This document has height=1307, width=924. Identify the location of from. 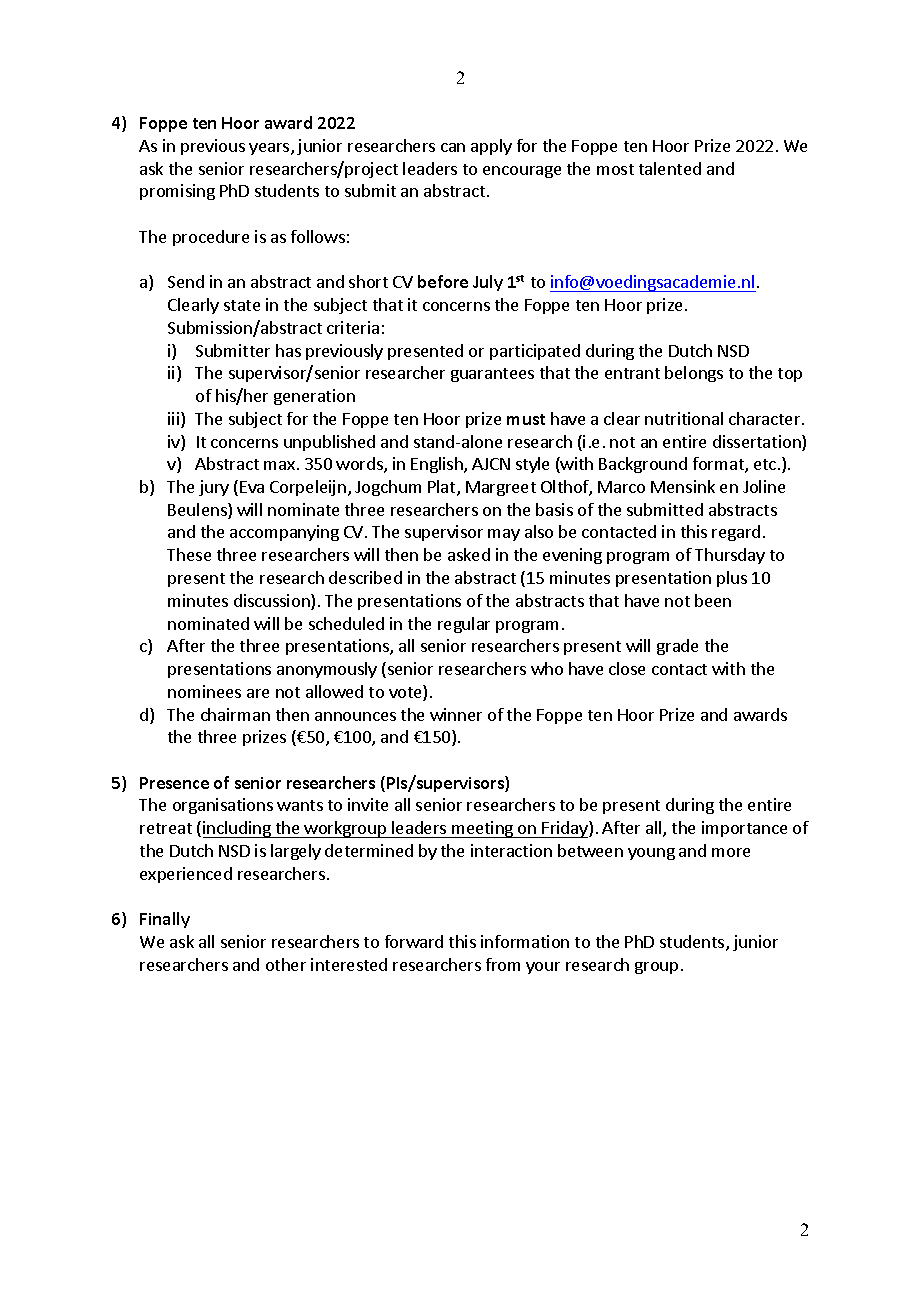
(503, 964).
